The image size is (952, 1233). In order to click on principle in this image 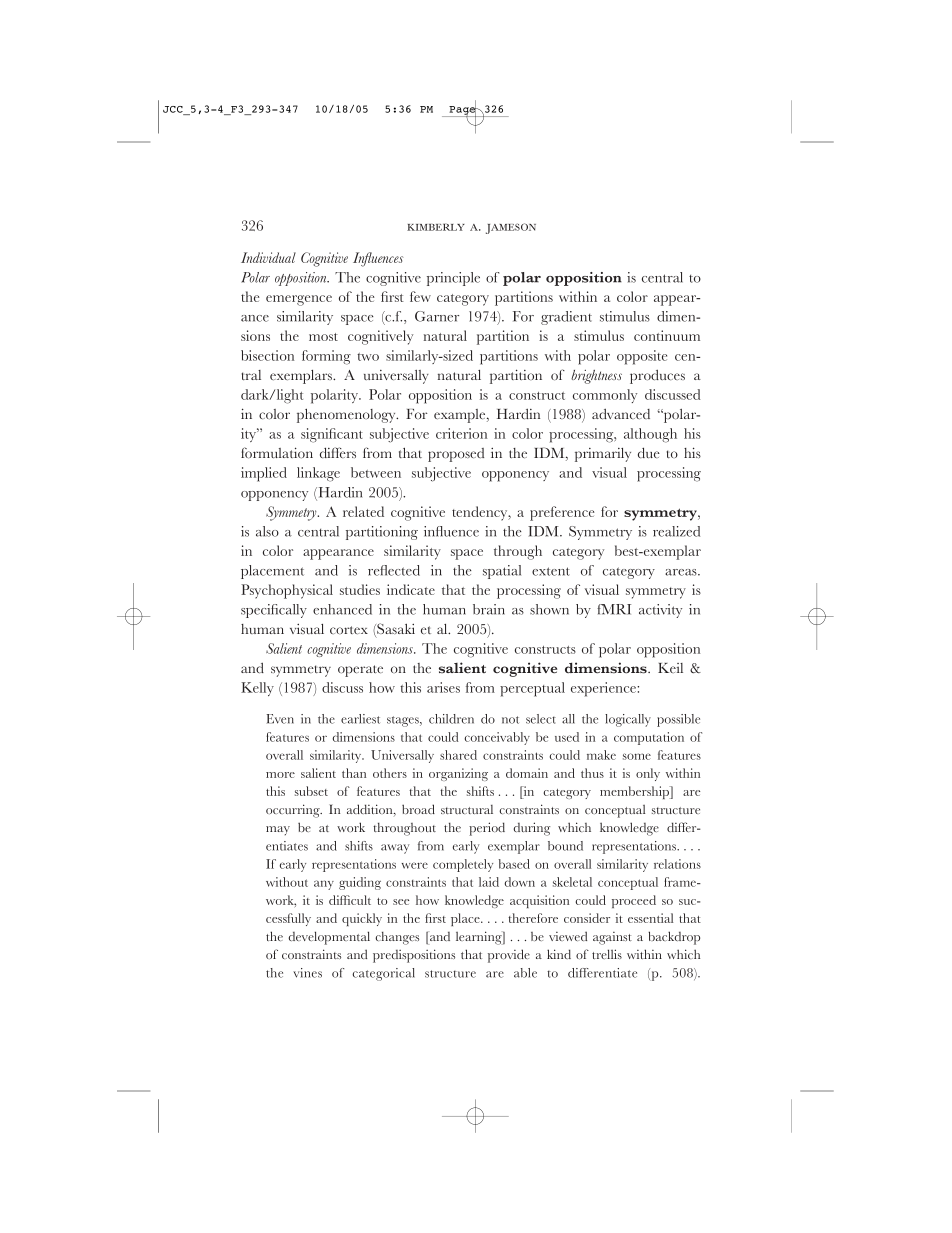, I will do `click(453, 279)`.
